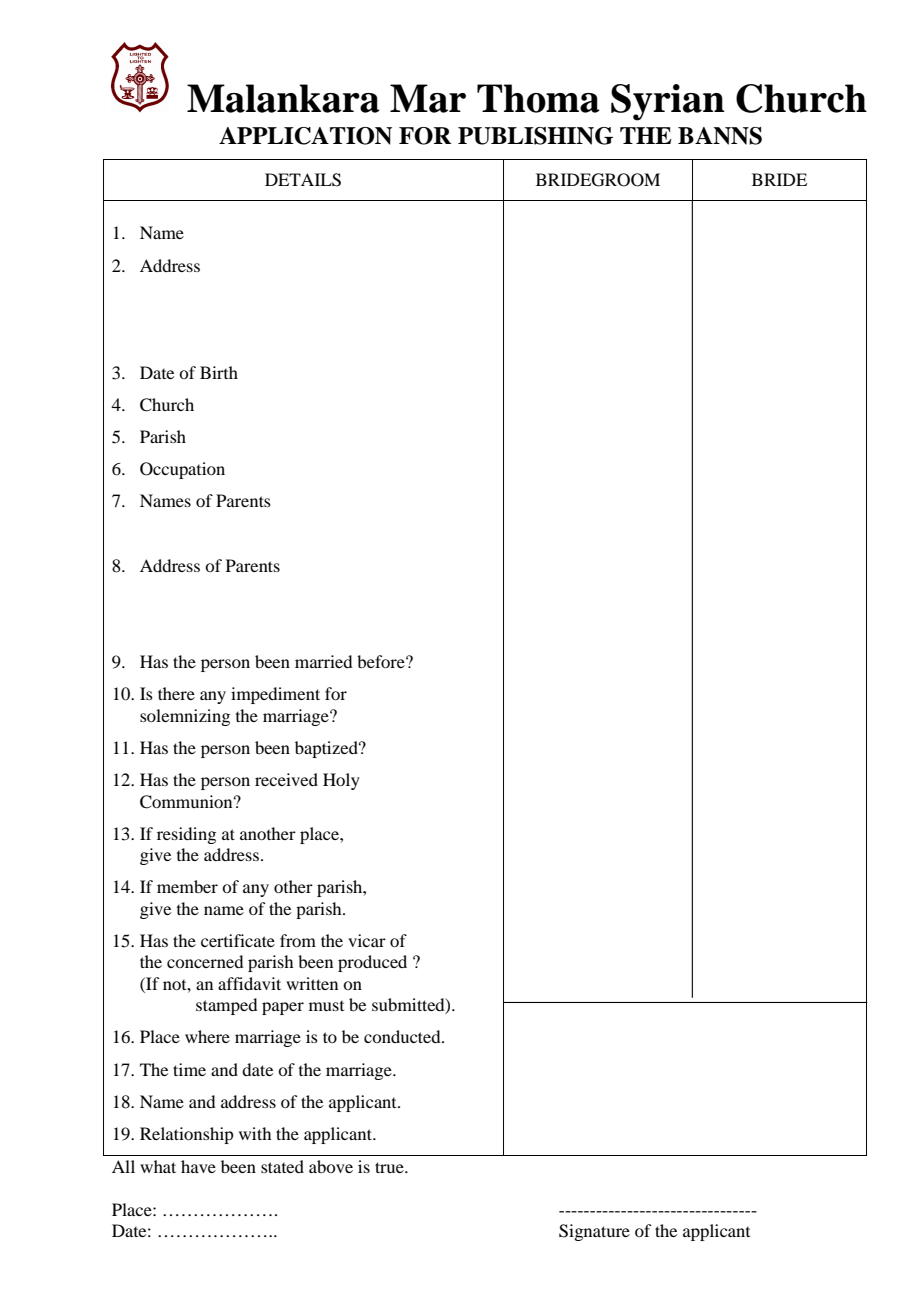 The width and height of the image is (924, 1308). What do you see at coordinates (305, 136) in the image?
I see `APPLICATION` at bounding box center [305, 136].
